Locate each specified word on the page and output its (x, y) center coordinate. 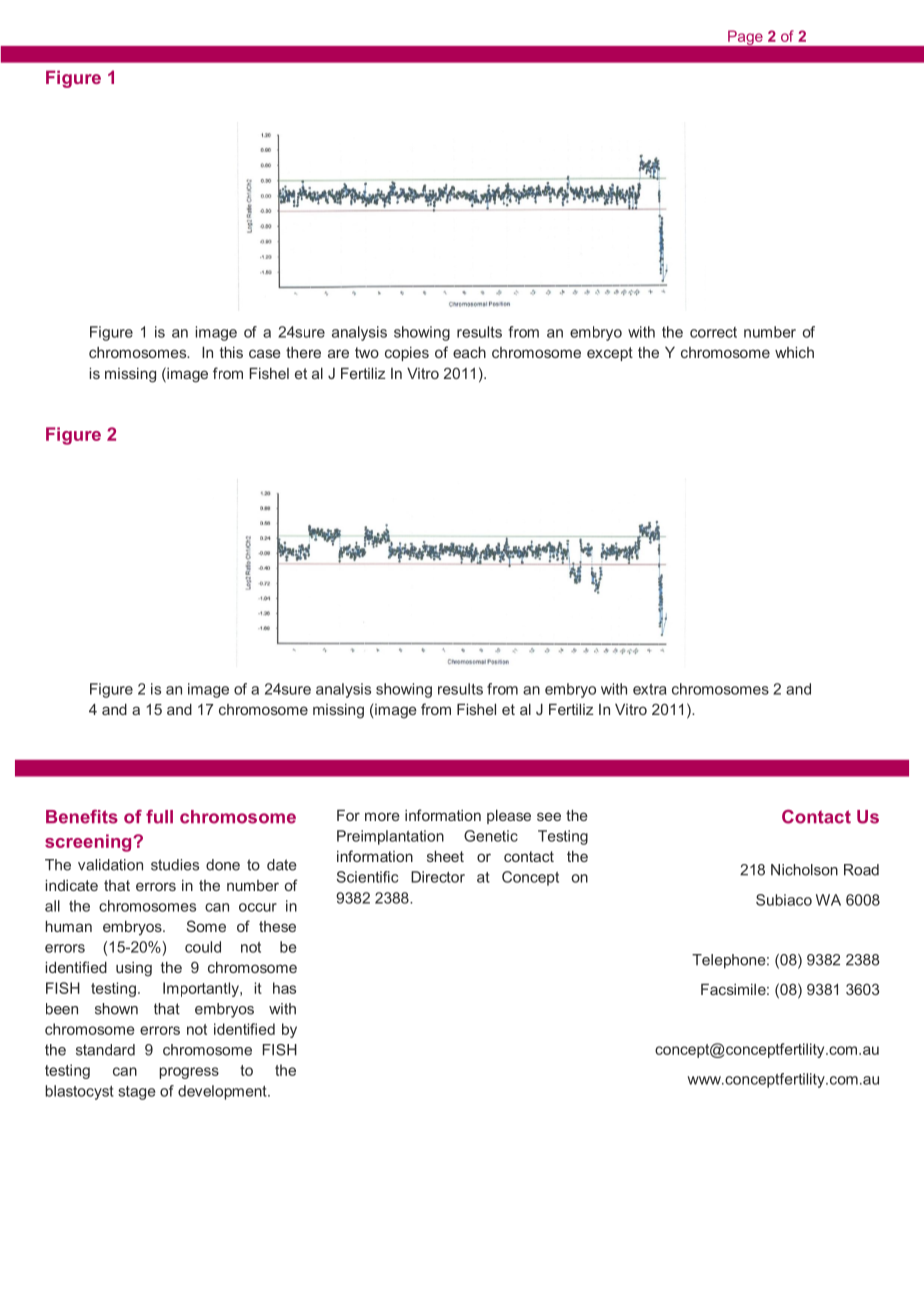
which (794, 352)
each (469, 352)
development (223, 1092)
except (610, 354)
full (159, 816)
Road (861, 870)
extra (649, 689)
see (549, 816)
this (231, 352)
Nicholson (804, 870)
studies (175, 865)
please (509, 817)
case (265, 353)
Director (438, 877)
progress (189, 1073)
